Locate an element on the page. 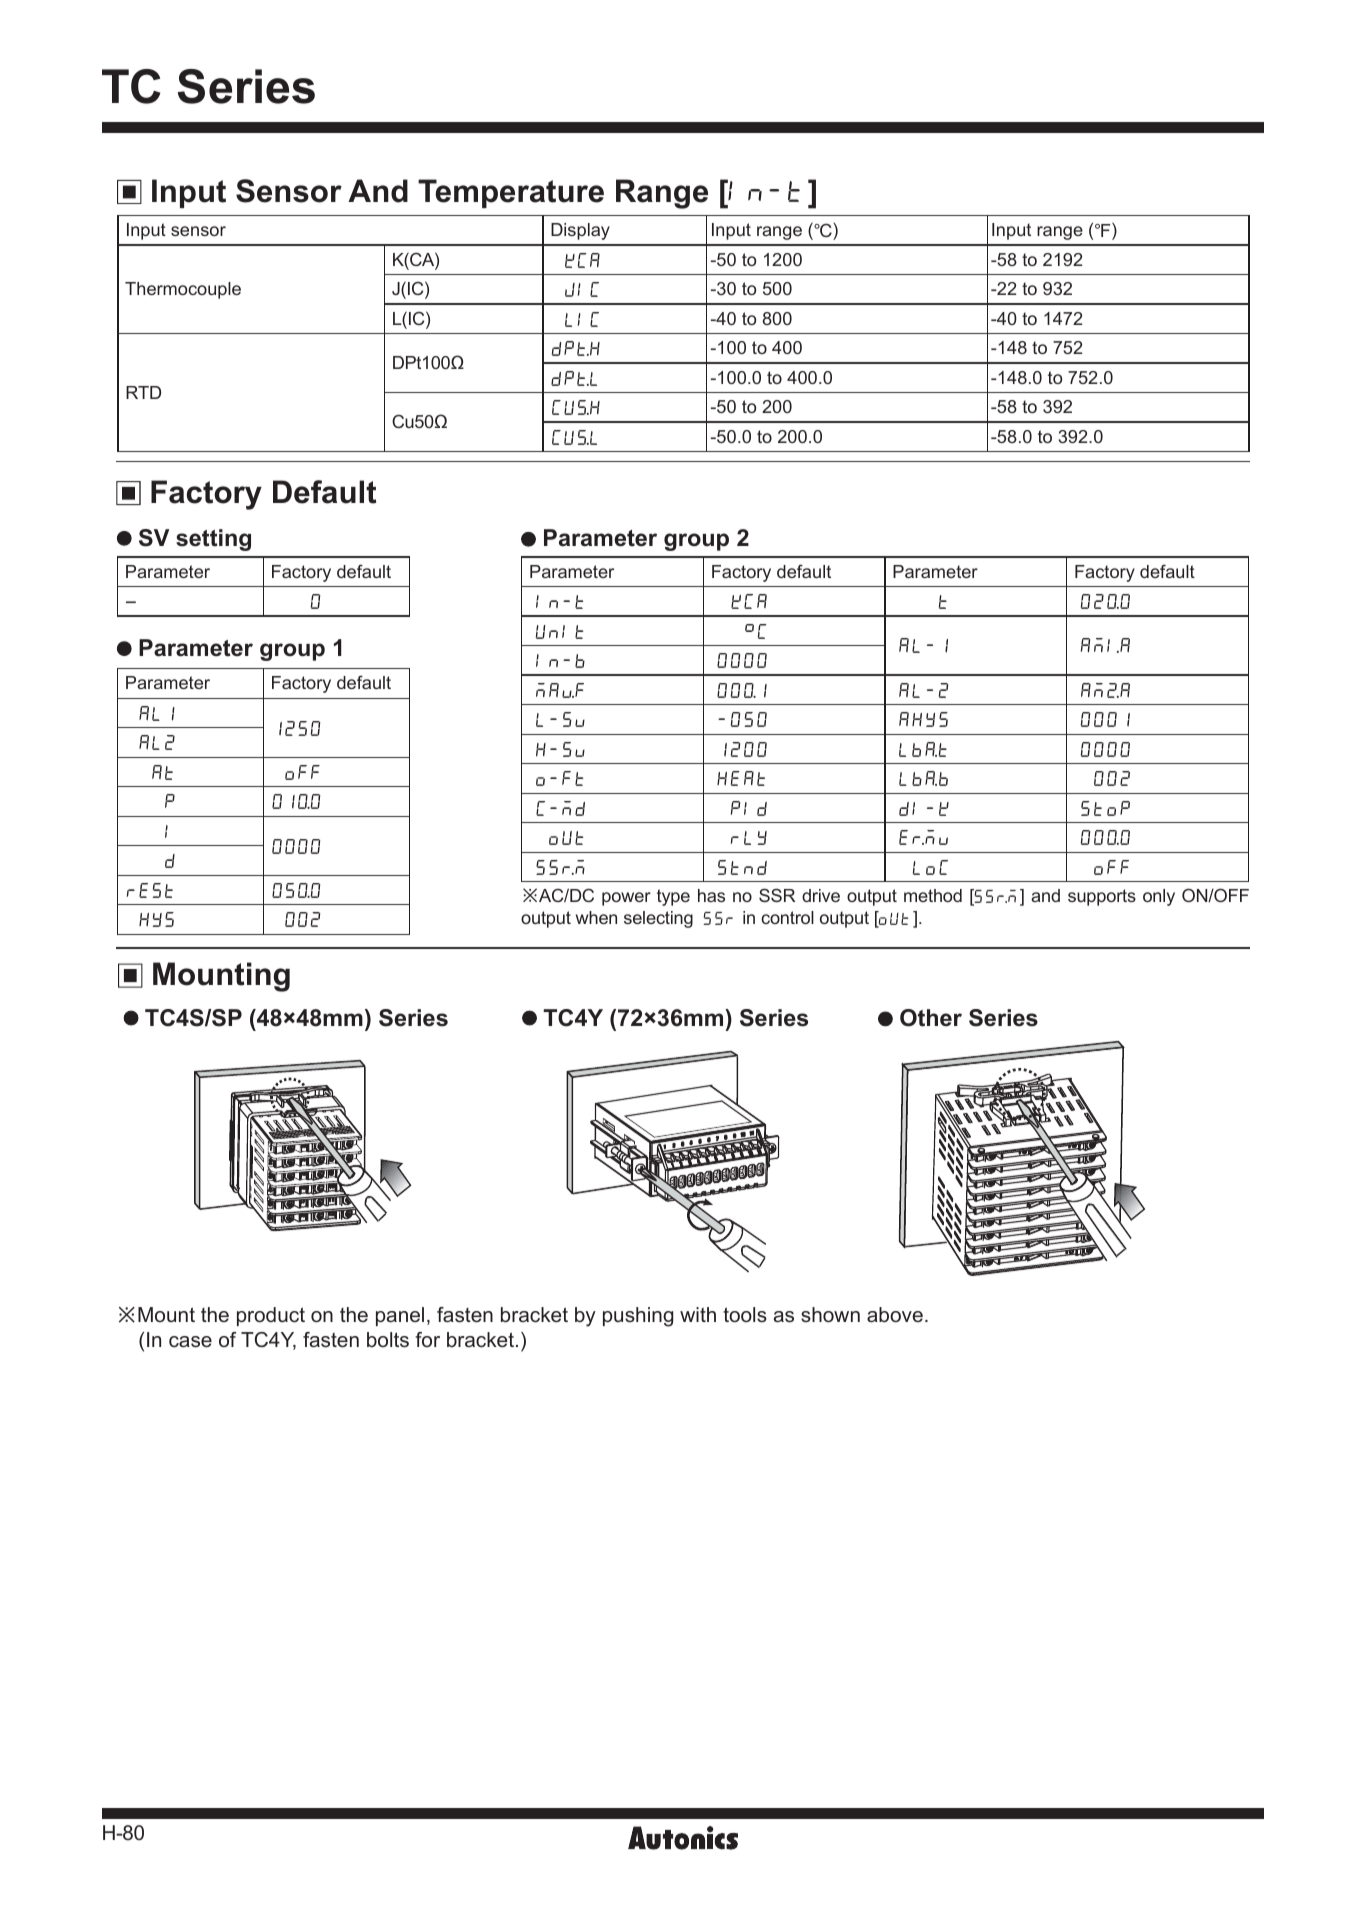 This image has height=1919, width=1366. Display is located at coordinates (580, 231).
